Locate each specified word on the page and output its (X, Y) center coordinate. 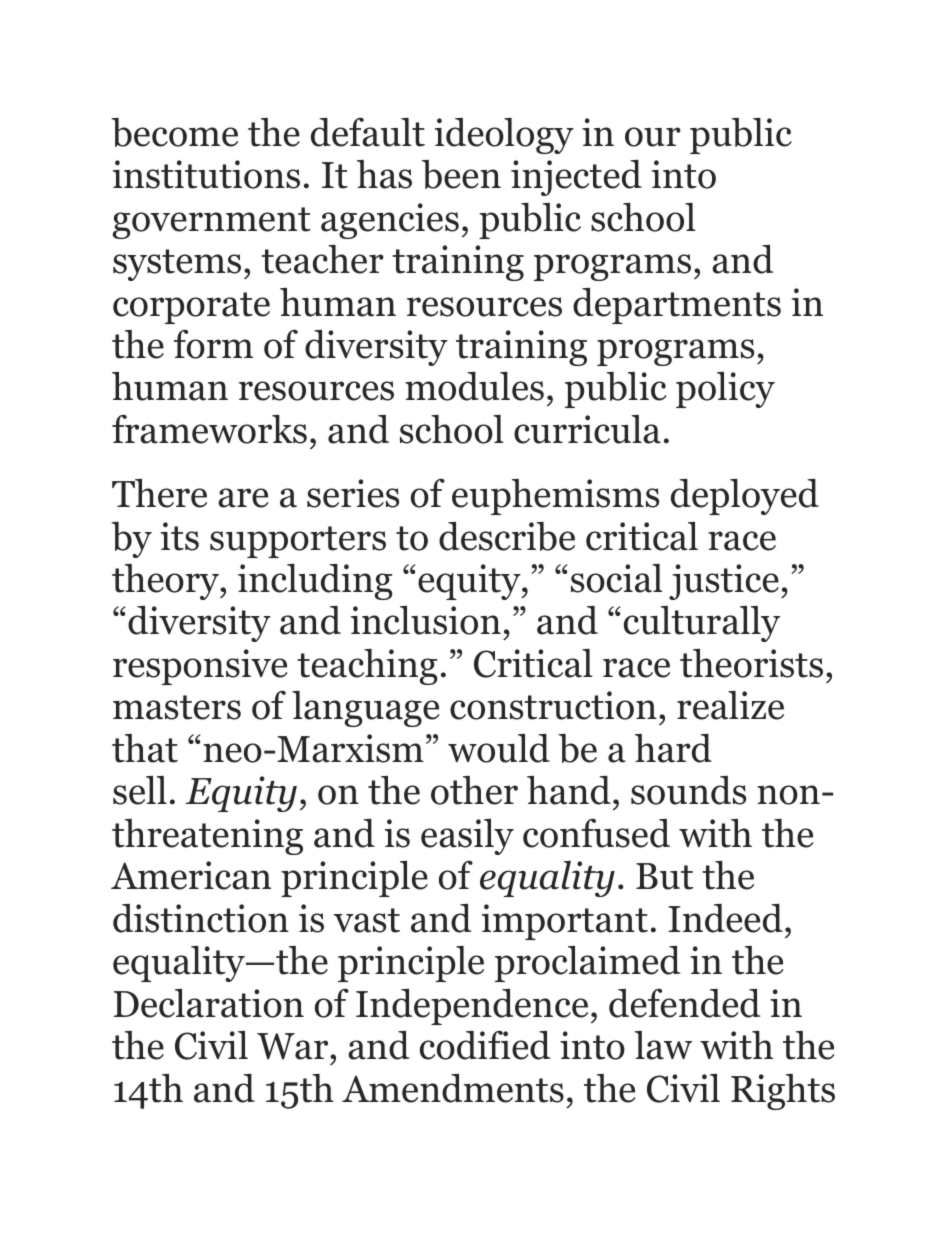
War (294, 1046)
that (145, 748)
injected (576, 178)
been (461, 174)
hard (673, 748)
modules (474, 386)
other (474, 790)
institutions (206, 174)
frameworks (209, 429)
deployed (745, 497)
